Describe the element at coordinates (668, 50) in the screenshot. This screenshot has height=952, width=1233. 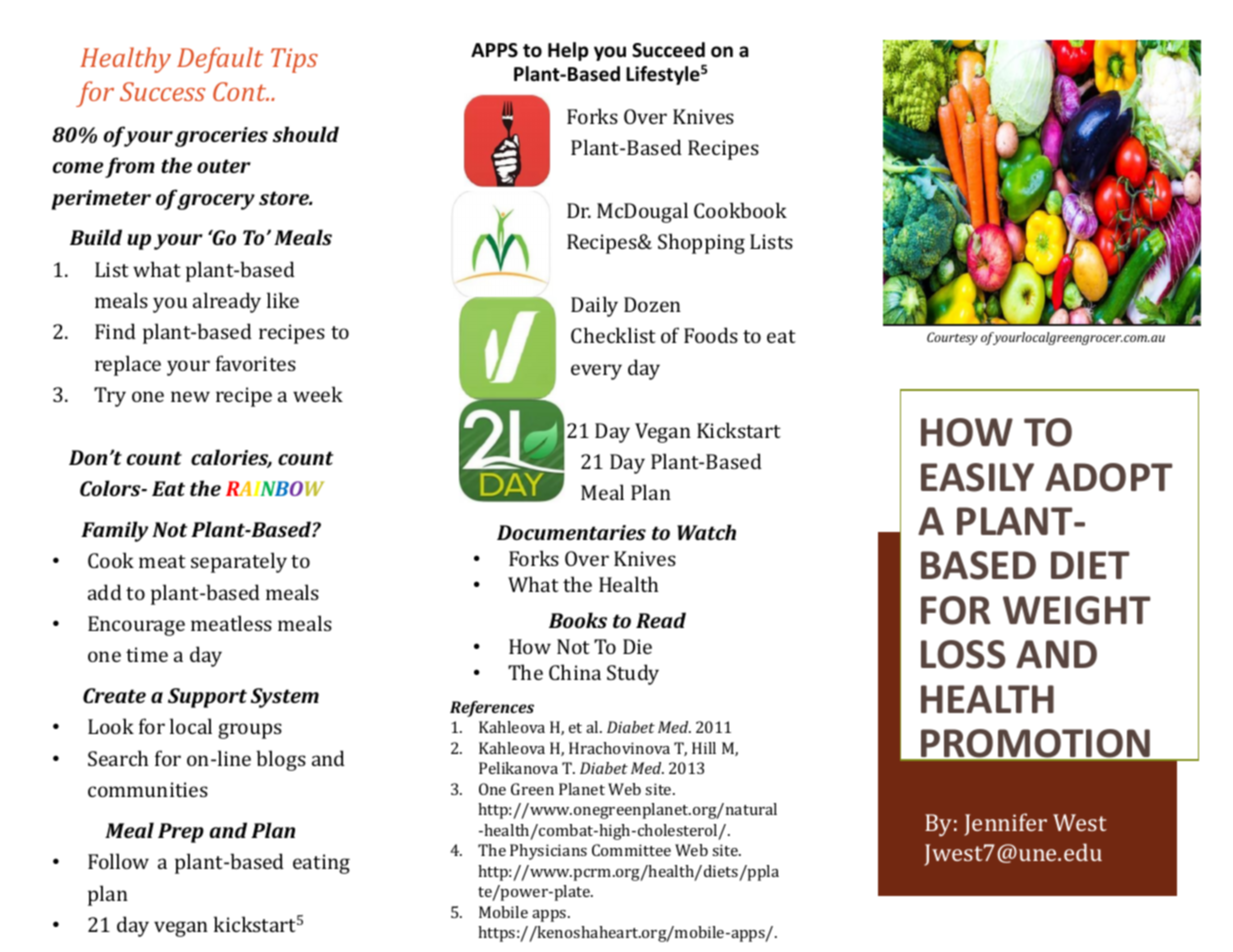
I see `Succeed` at that location.
